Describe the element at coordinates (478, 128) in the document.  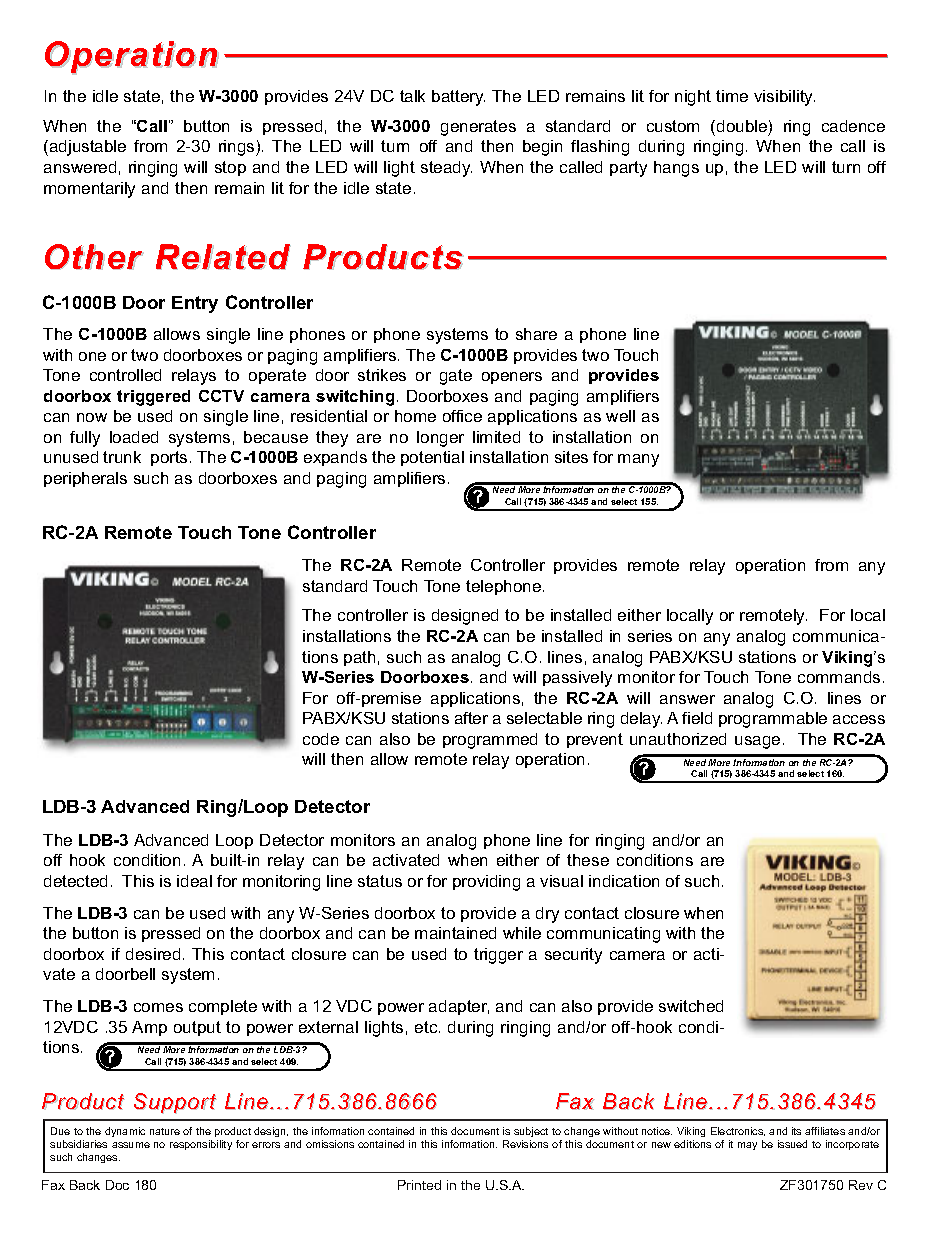
I see `generates` at that location.
